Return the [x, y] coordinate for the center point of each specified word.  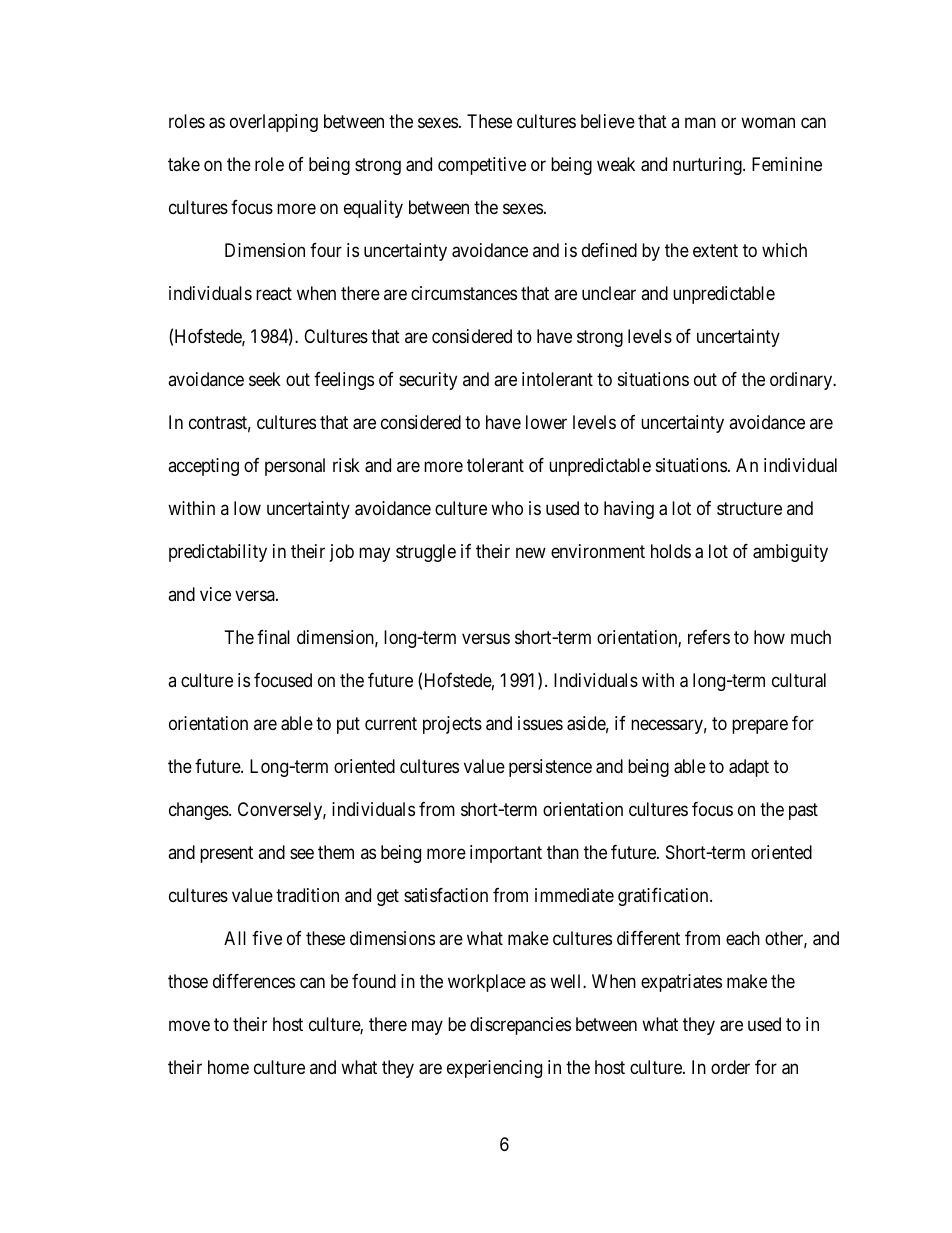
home [228, 1067]
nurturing [708, 166]
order [730, 1067]
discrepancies [520, 1026]
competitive [482, 166]
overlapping [274, 123]
